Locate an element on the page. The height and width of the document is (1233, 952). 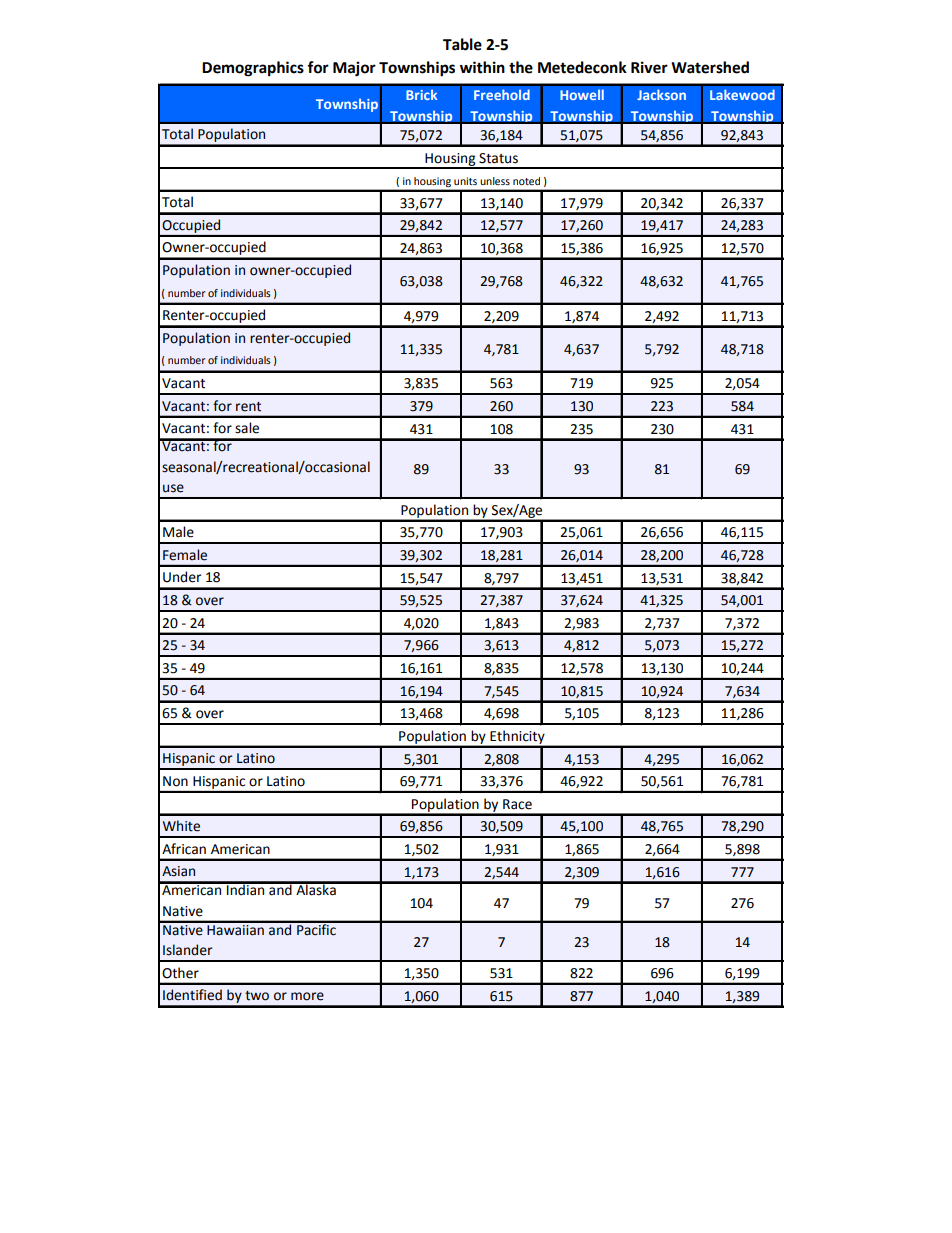
two is located at coordinates (257, 996).
